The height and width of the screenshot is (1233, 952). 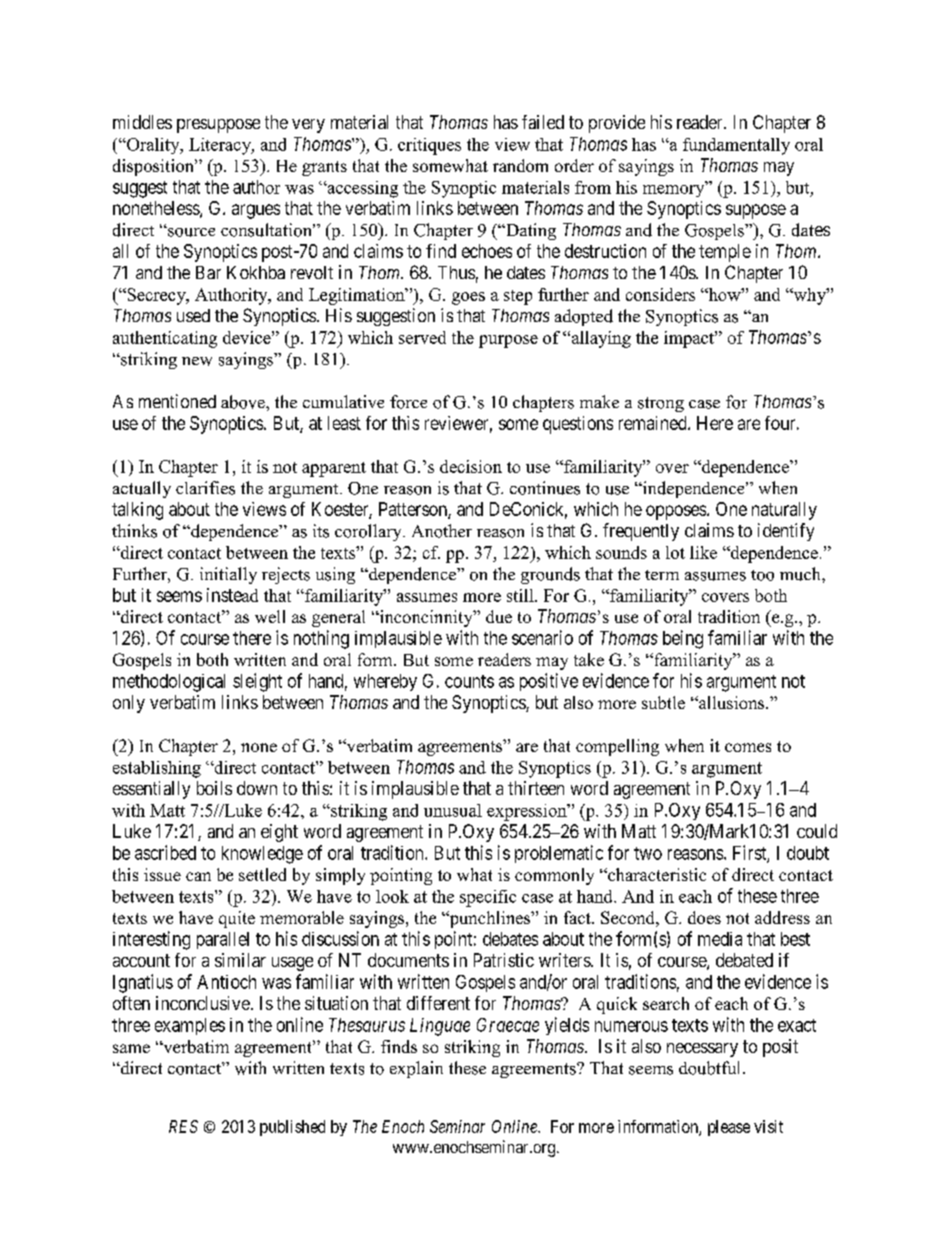 I want to click on being, so click(x=683, y=639).
